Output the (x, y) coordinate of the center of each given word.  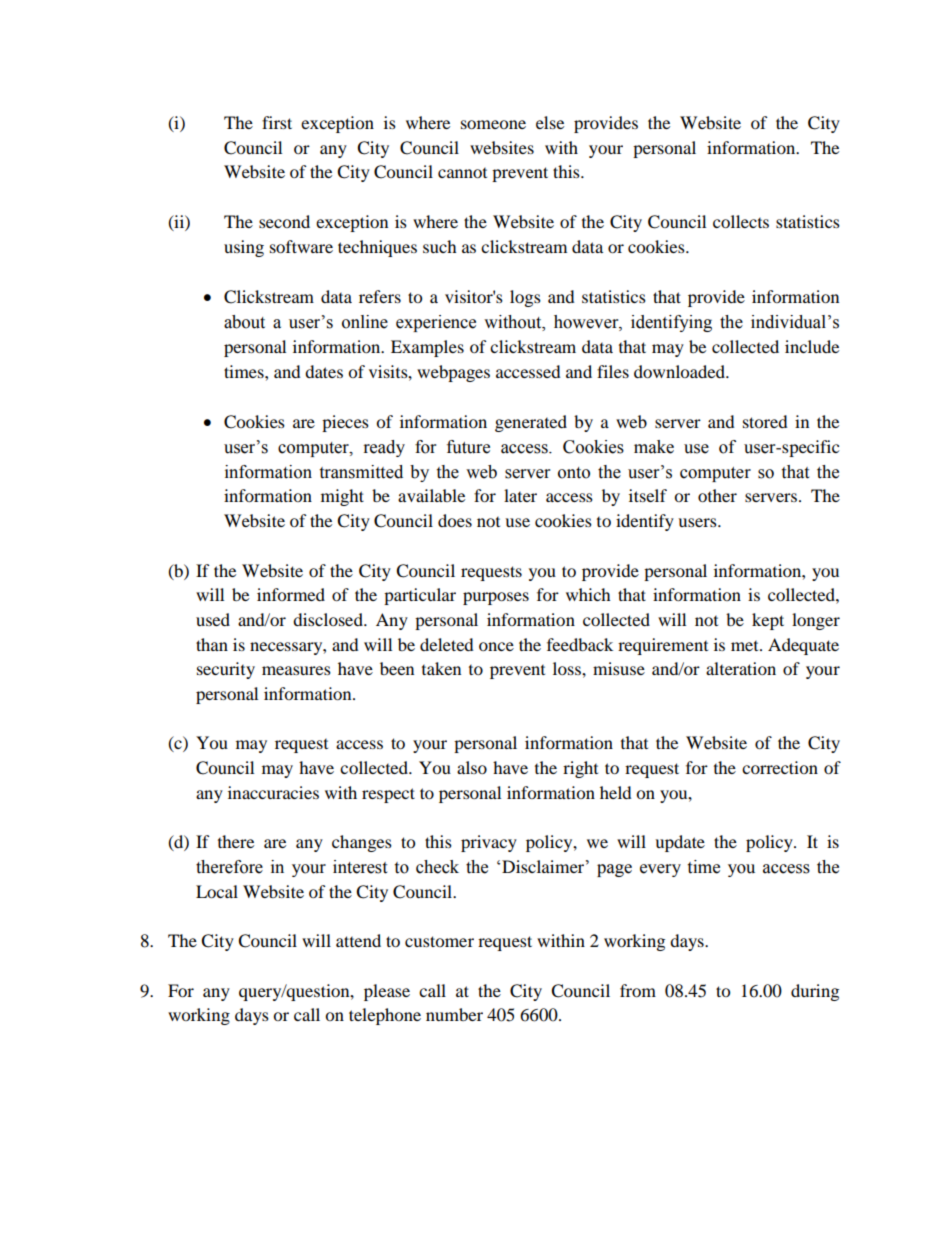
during (815, 992)
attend (358, 940)
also (472, 767)
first (277, 122)
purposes (496, 598)
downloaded (680, 371)
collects (741, 221)
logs (525, 298)
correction (780, 767)
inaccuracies (273, 792)
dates (324, 371)
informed (291, 594)
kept (768, 621)
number (454, 1014)
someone (493, 124)
